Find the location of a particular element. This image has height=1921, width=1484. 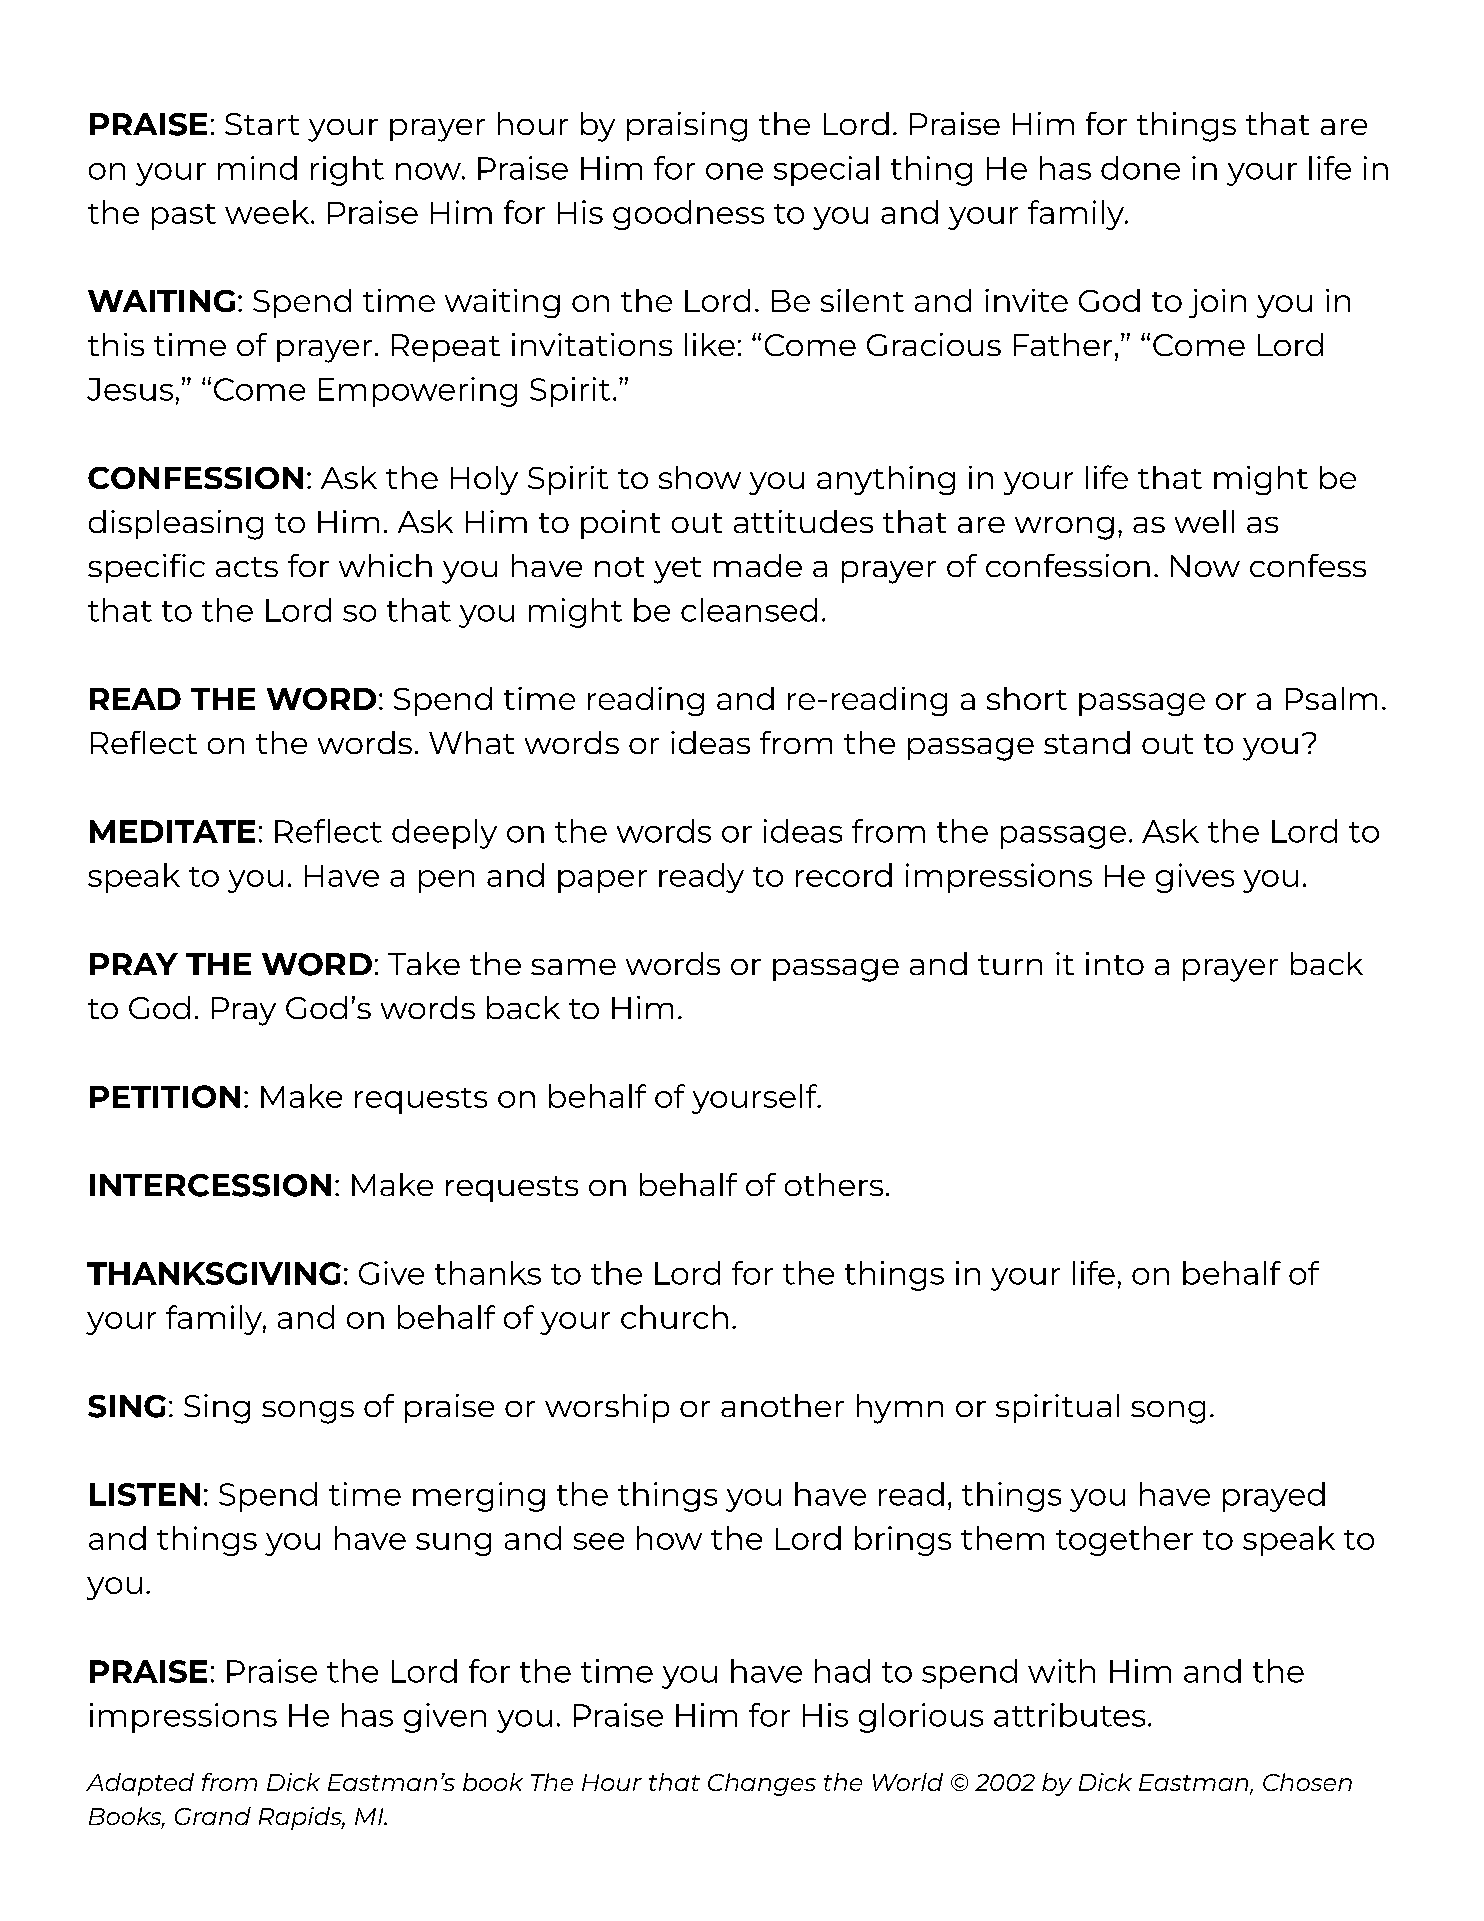

made is located at coordinates (758, 565).
